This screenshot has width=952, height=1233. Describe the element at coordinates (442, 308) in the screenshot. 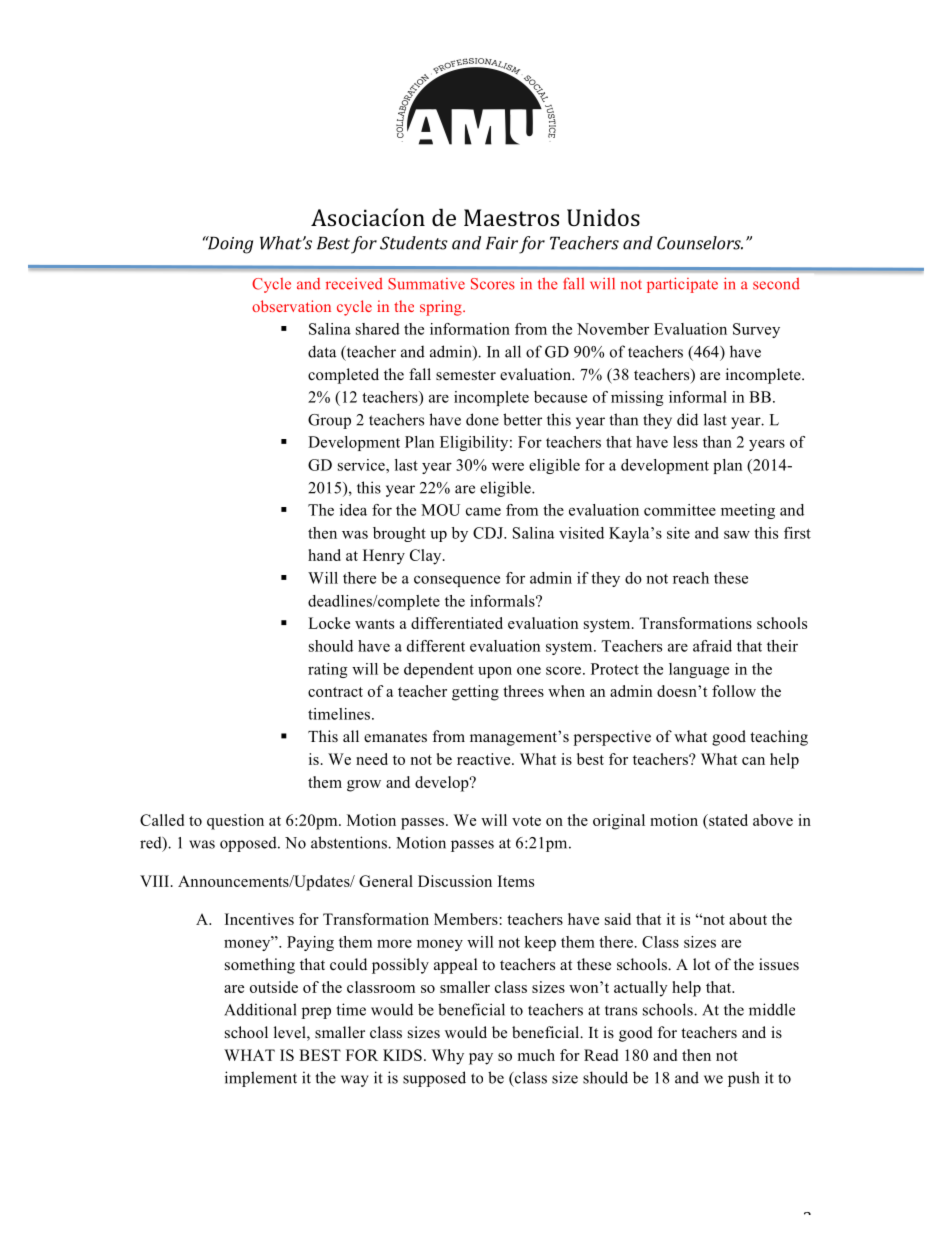

I see `spring` at that location.
